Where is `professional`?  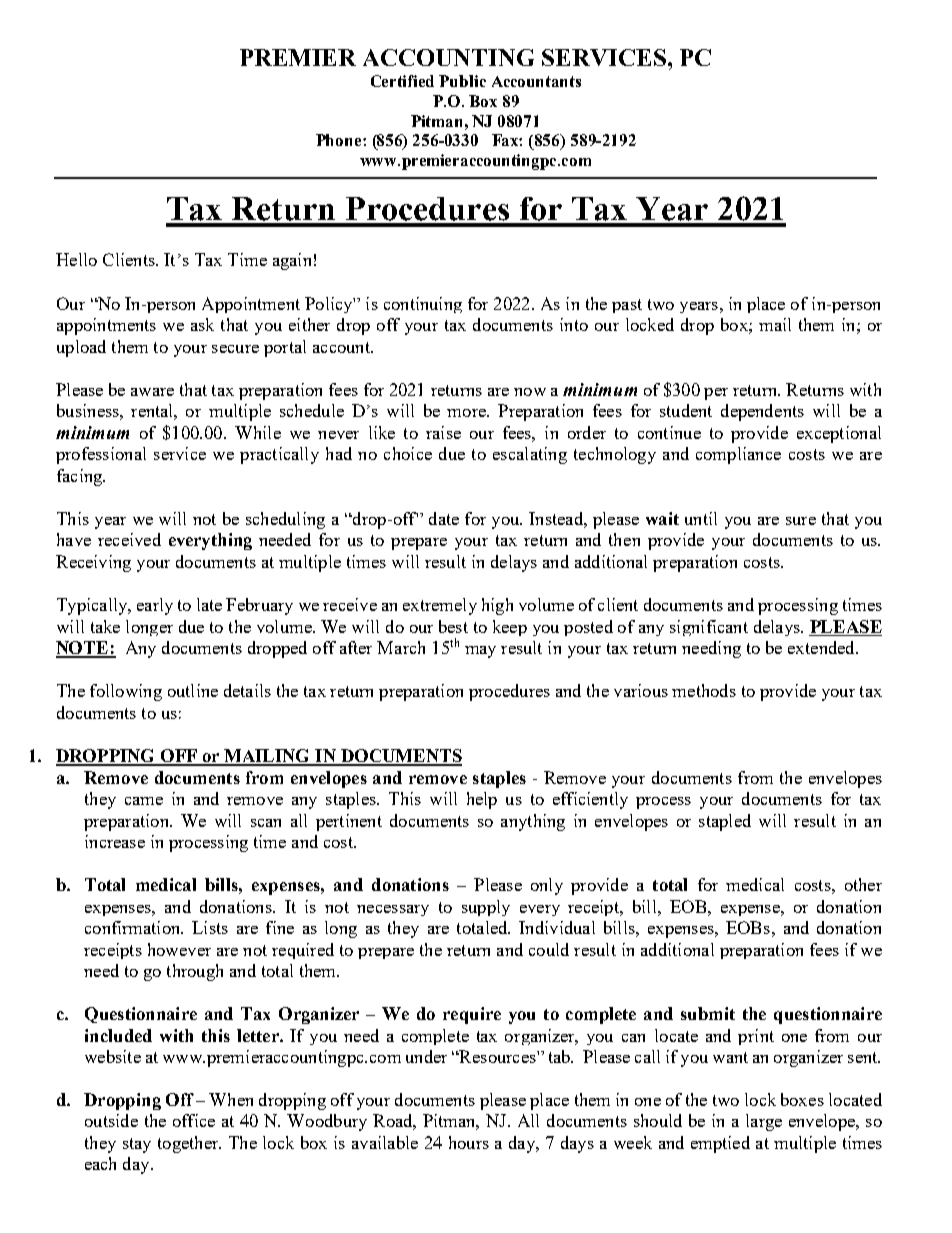 professional is located at coordinates (101, 455).
